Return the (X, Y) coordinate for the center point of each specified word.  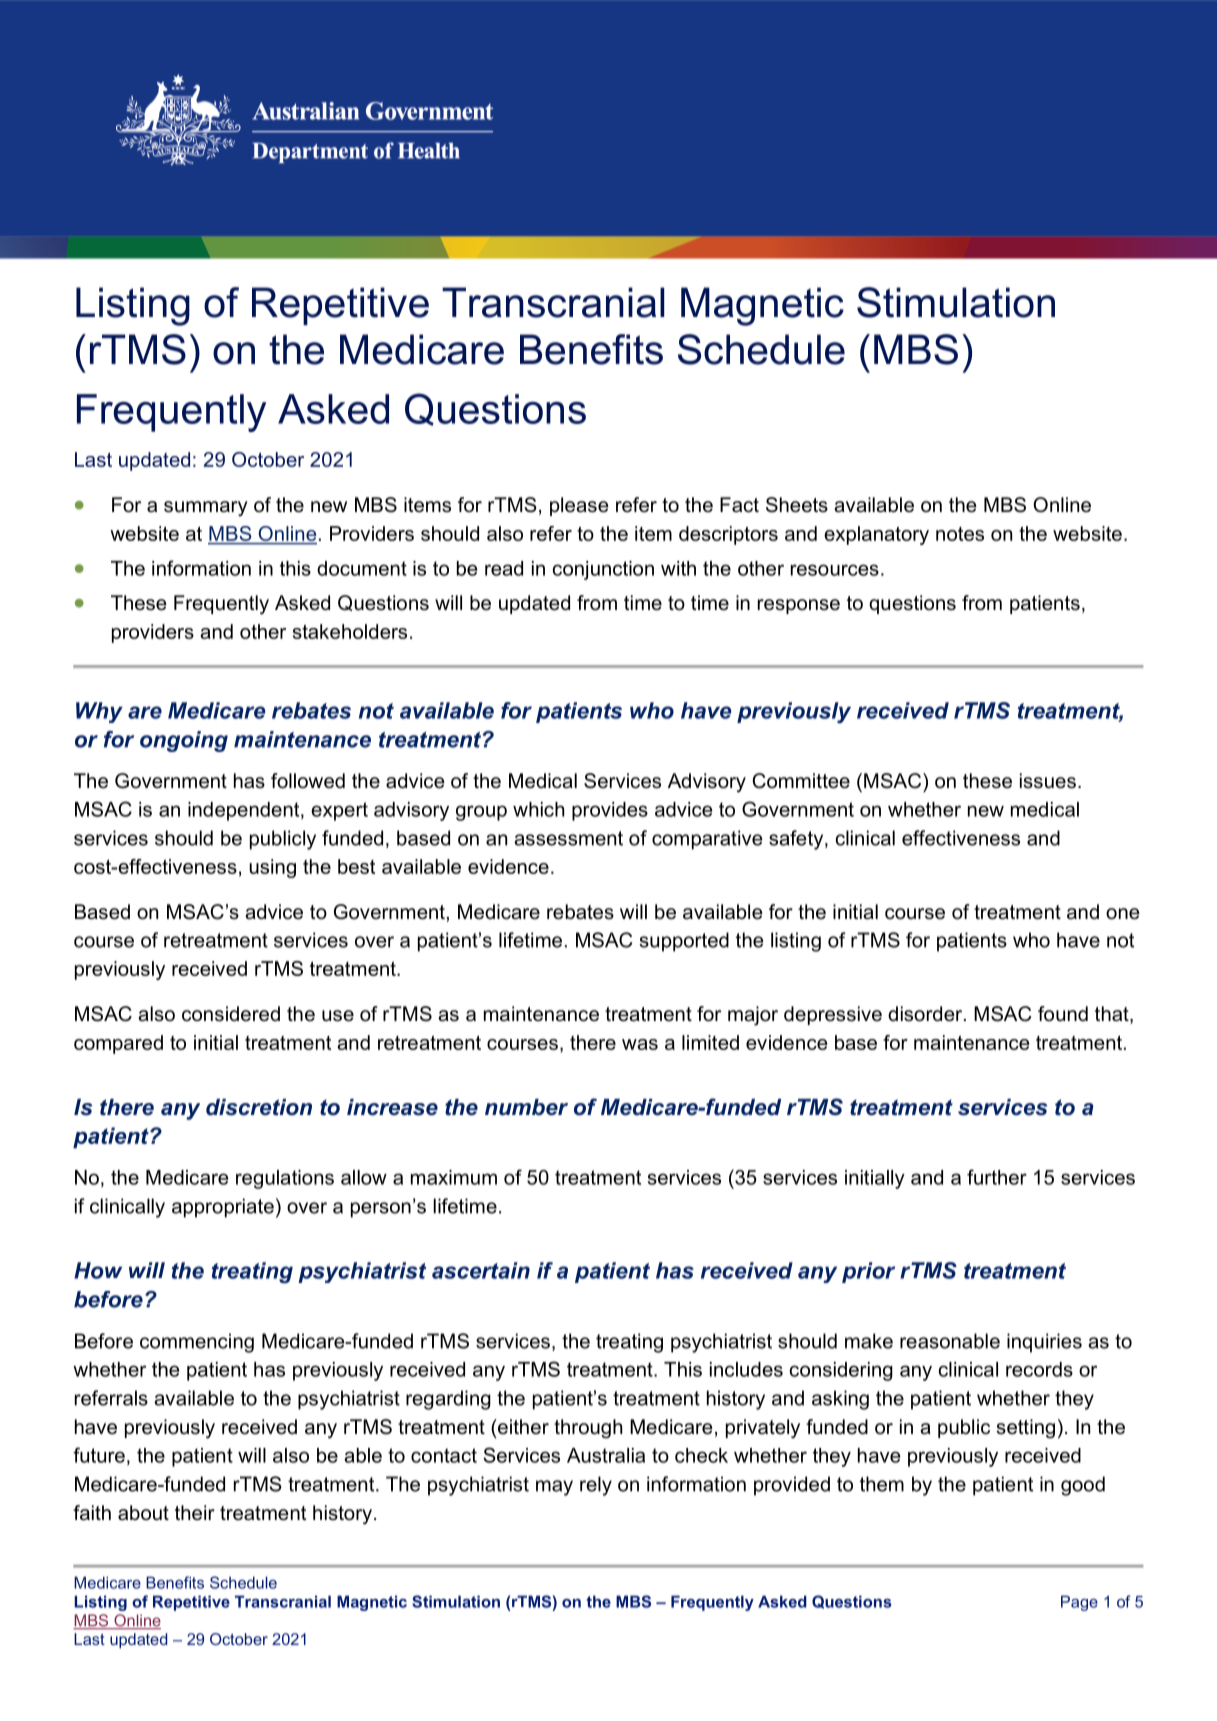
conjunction (603, 570)
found (1063, 1014)
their (195, 1513)
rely (596, 1486)
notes (960, 534)
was (640, 1044)
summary (206, 509)
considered (231, 1014)
